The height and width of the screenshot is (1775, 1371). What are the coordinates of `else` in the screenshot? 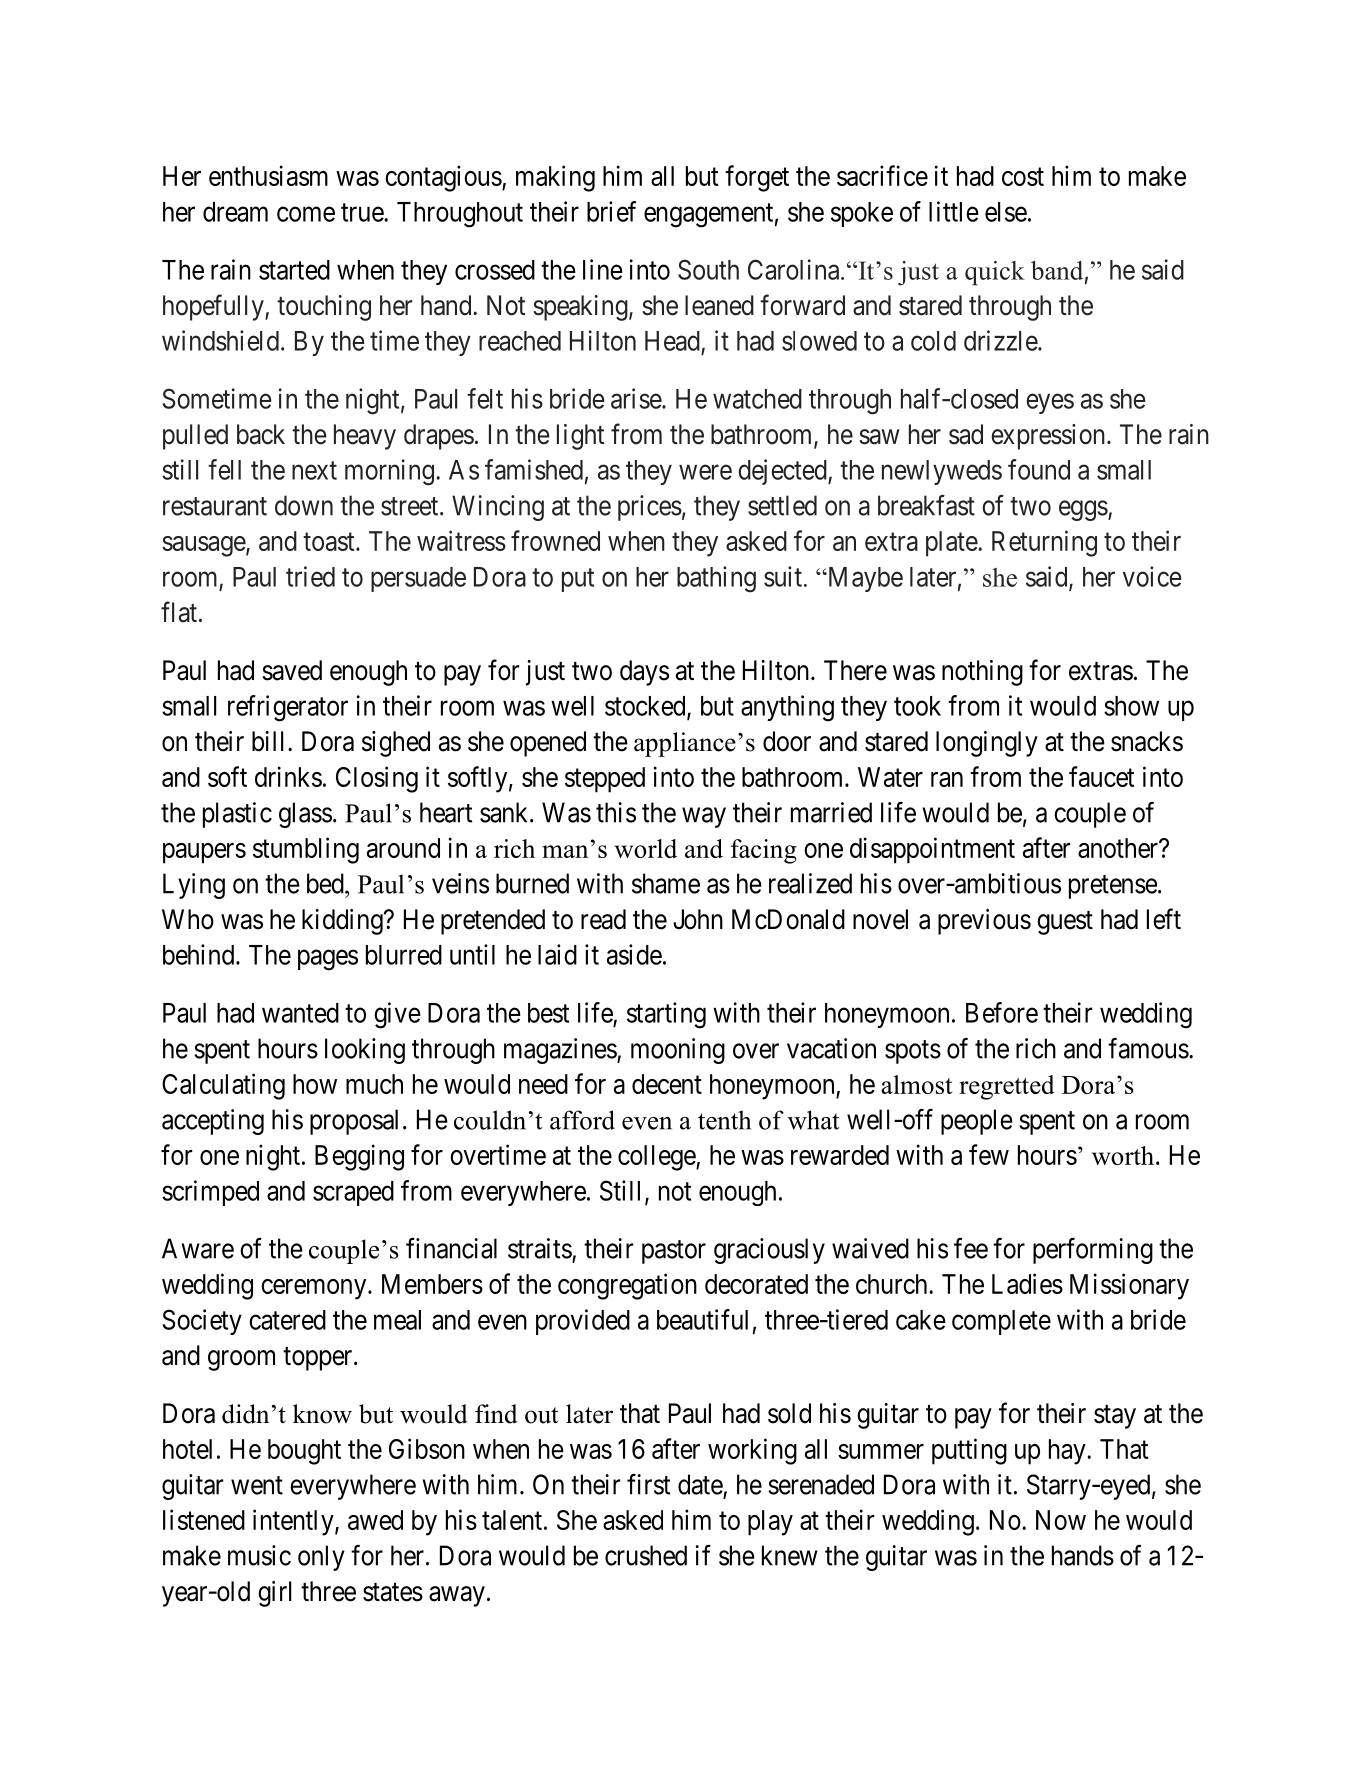 It's located at (1006, 212).
